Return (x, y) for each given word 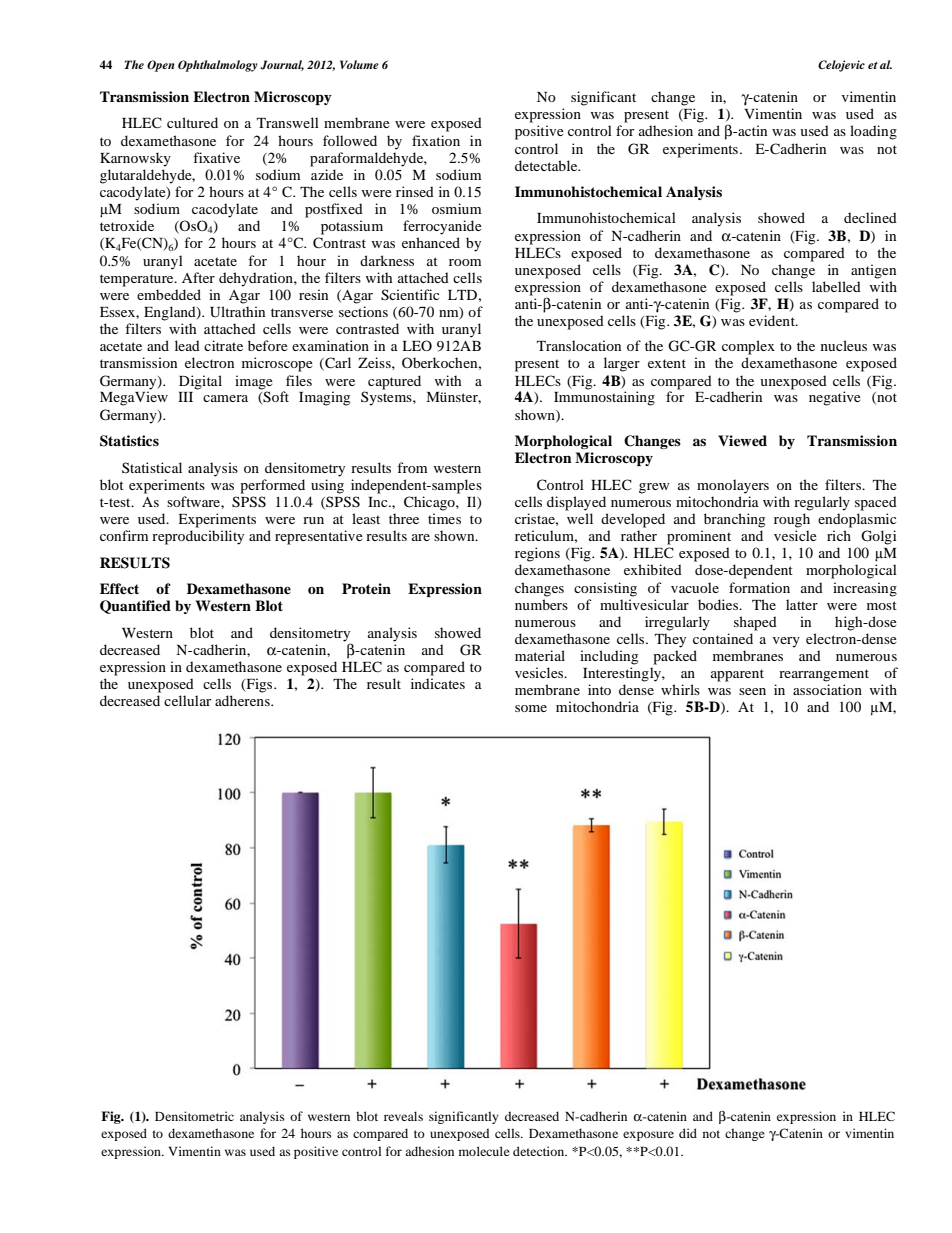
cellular (187, 700)
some (531, 708)
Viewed (742, 441)
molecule (484, 1151)
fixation (436, 140)
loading (873, 132)
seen (752, 691)
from (412, 467)
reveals (403, 1116)
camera (225, 398)
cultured (192, 122)
